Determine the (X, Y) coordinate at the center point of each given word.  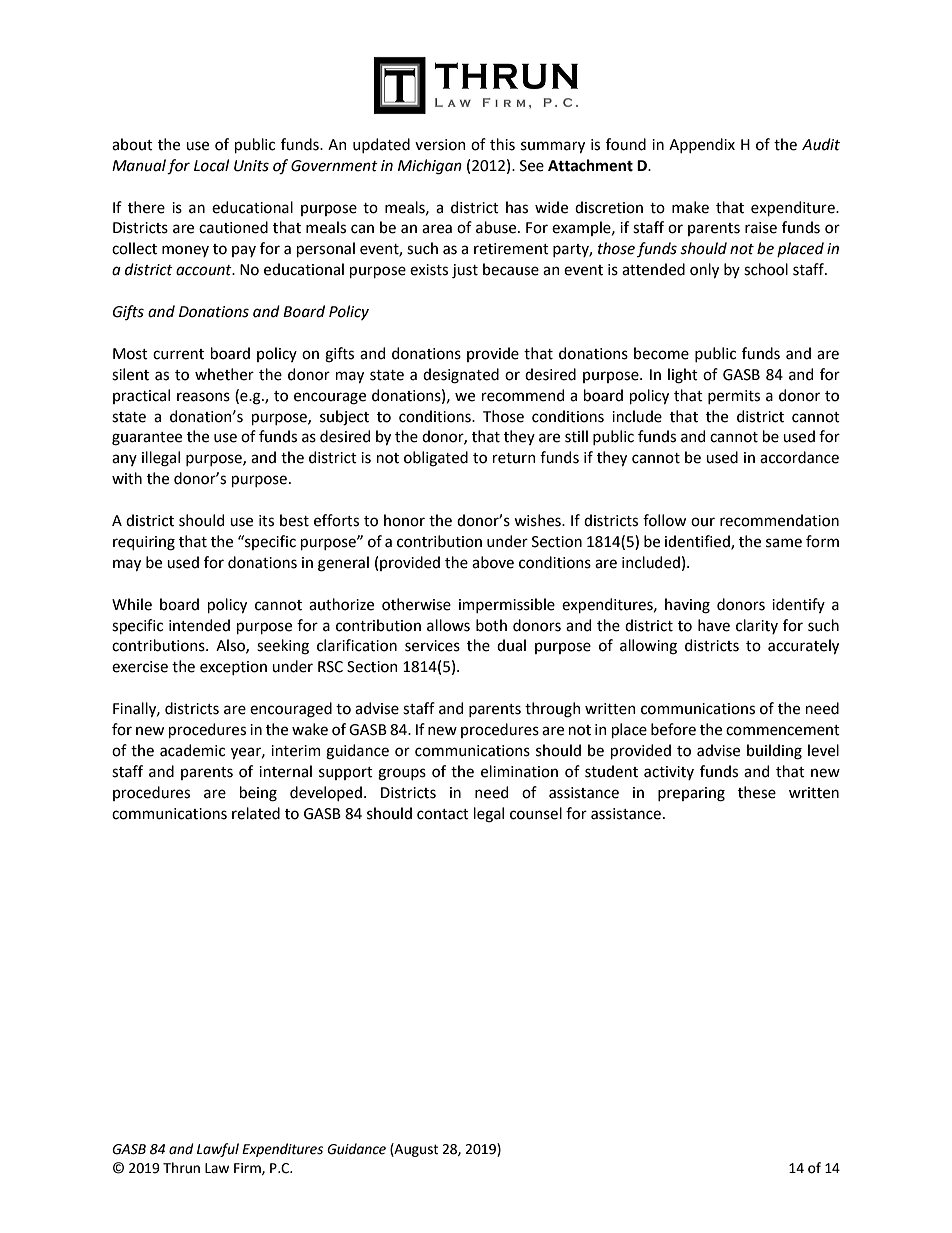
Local (211, 165)
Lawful (218, 1150)
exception (233, 668)
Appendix (702, 145)
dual (511, 645)
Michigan (430, 167)
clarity (757, 626)
